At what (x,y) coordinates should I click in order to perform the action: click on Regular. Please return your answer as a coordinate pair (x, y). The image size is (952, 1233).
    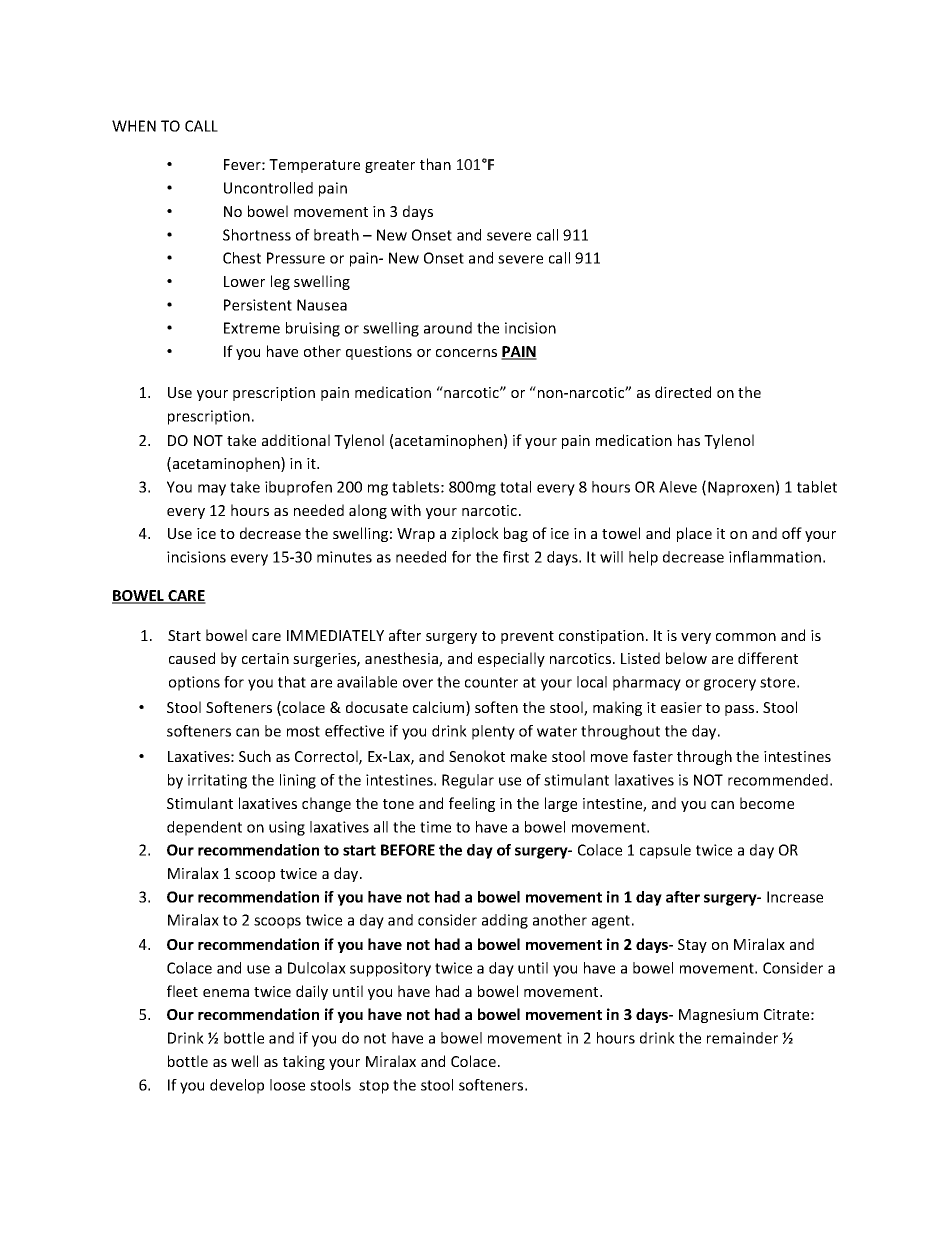
    Looking at the image, I should click on (468, 781).
